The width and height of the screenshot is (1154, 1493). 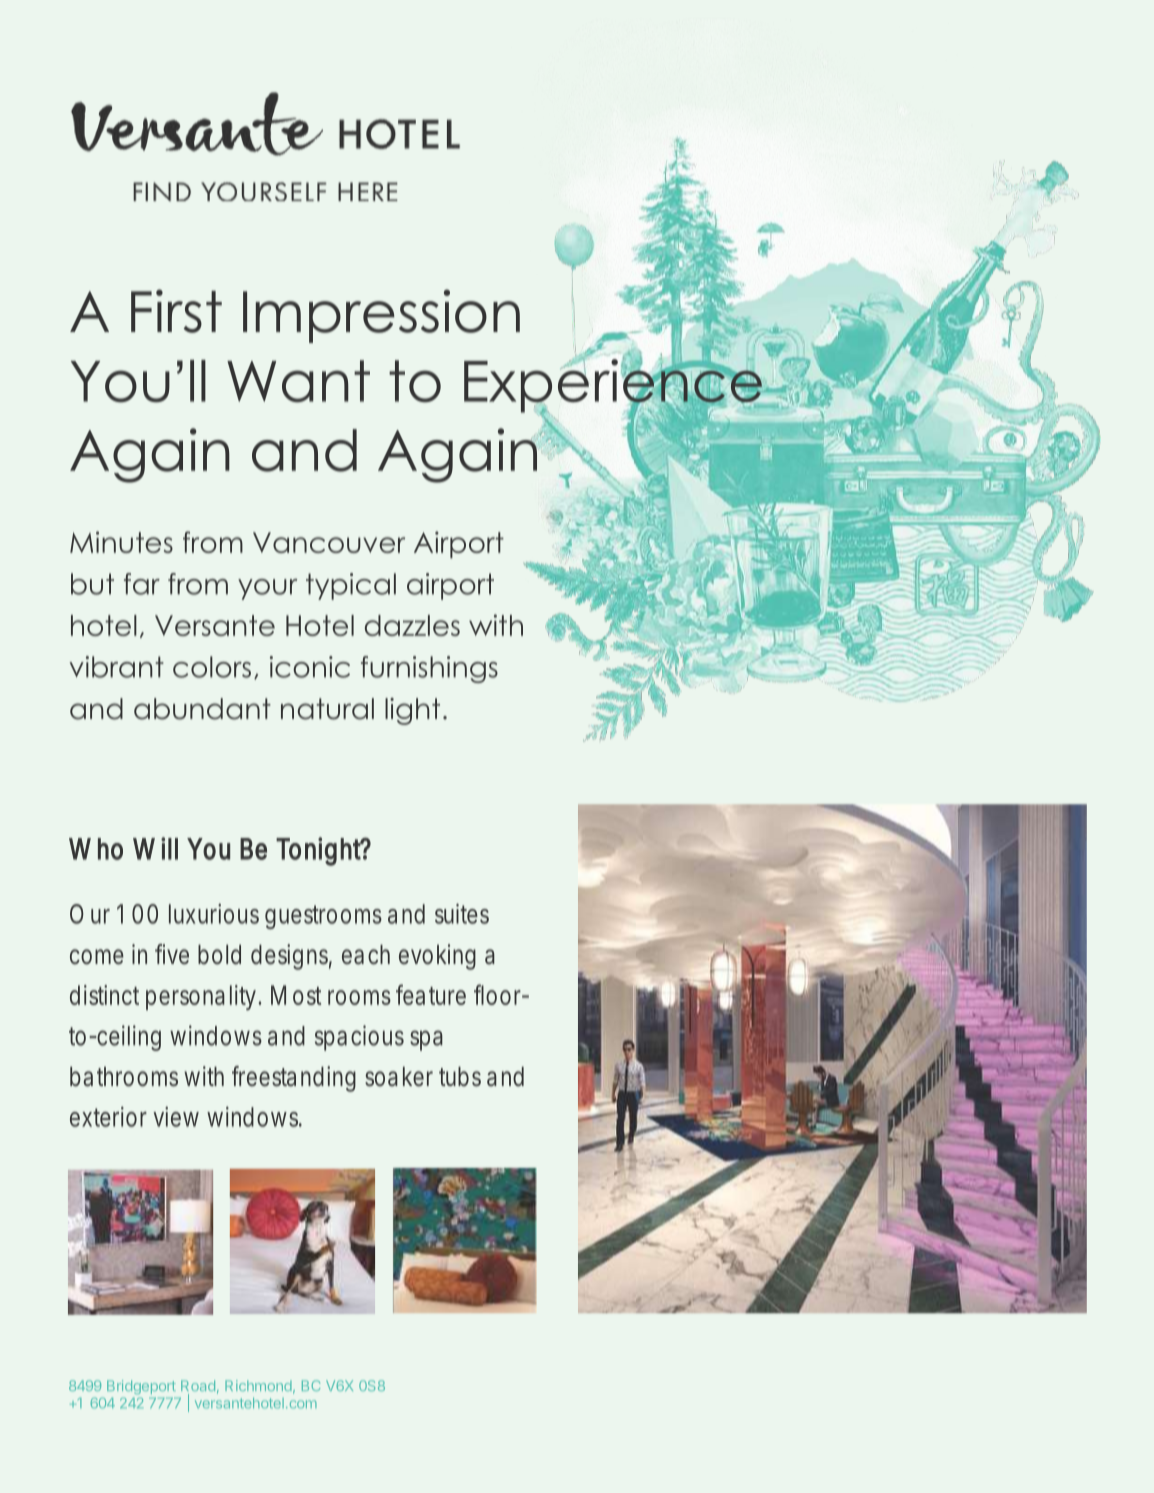 What do you see at coordinates (614, 386) in the screenshot?
I see `Experience` at bounding box center [614, 386].
